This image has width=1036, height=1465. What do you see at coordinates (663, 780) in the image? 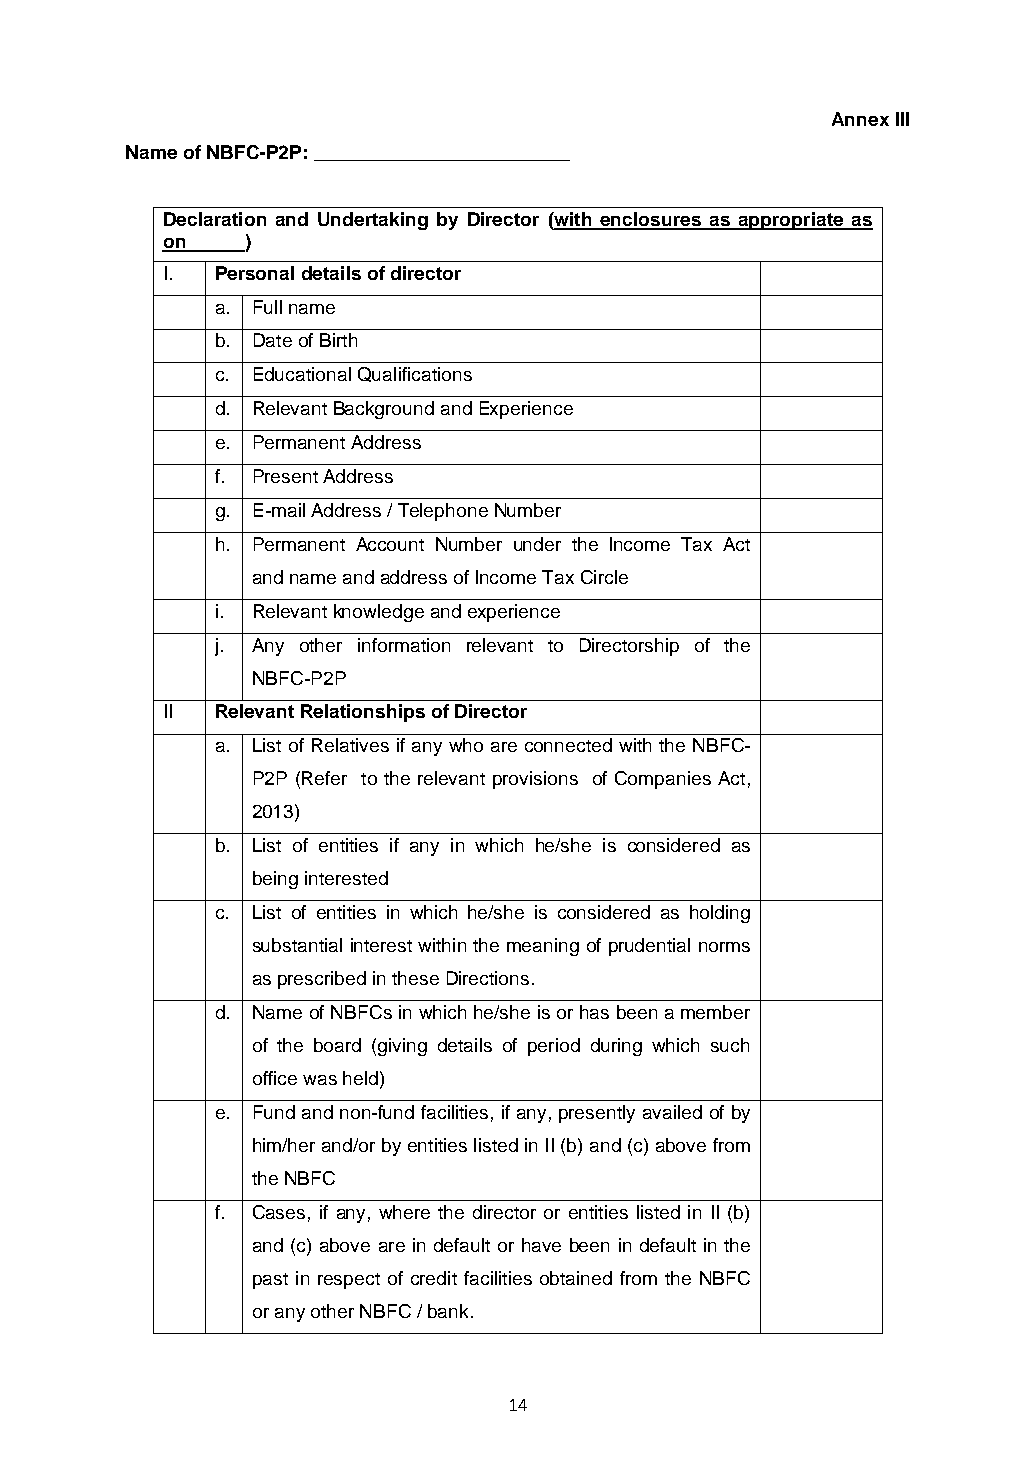
I see `Companies` at bounding box center [663, 780].
